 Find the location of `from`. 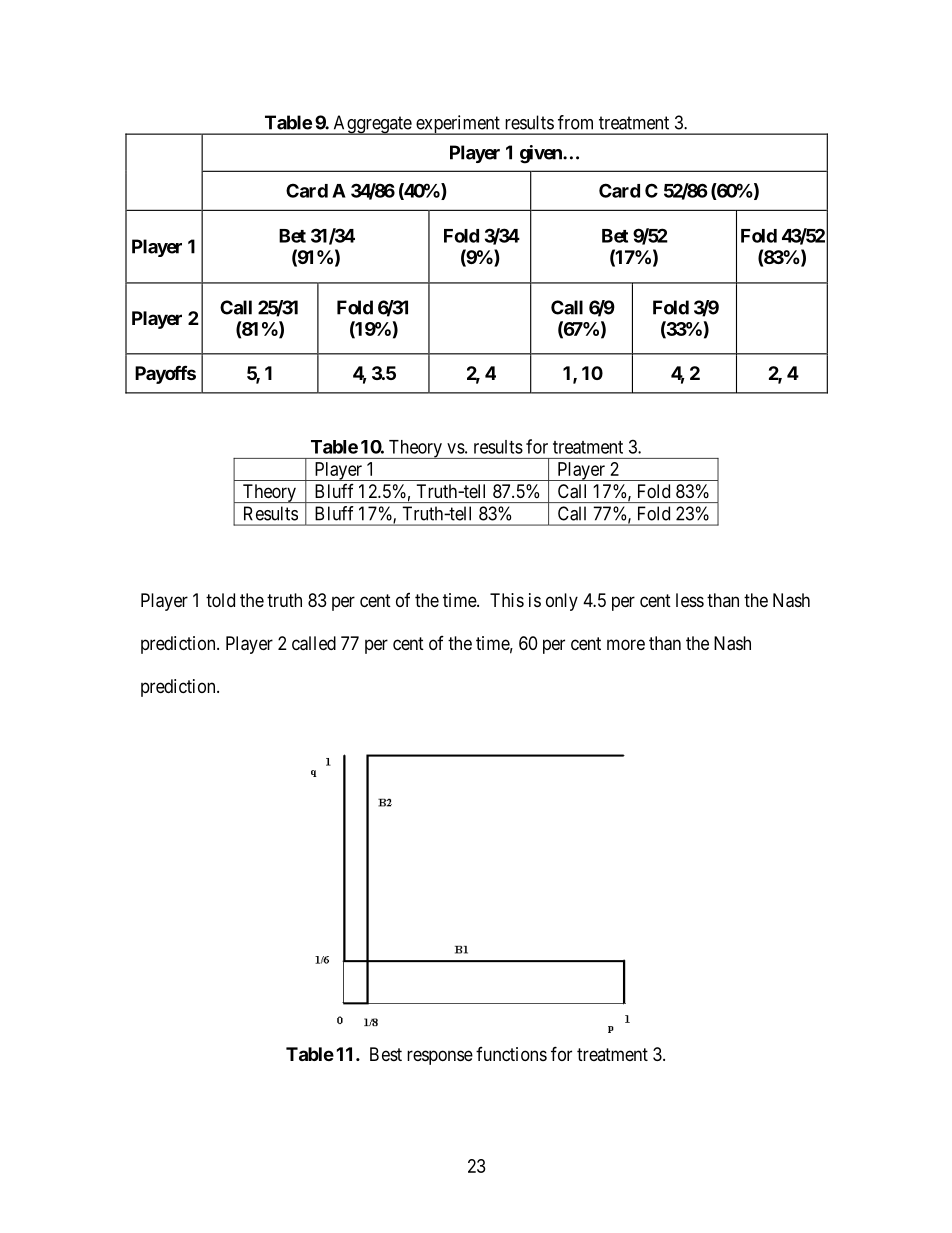

from is located at coordinates (575, 122).
